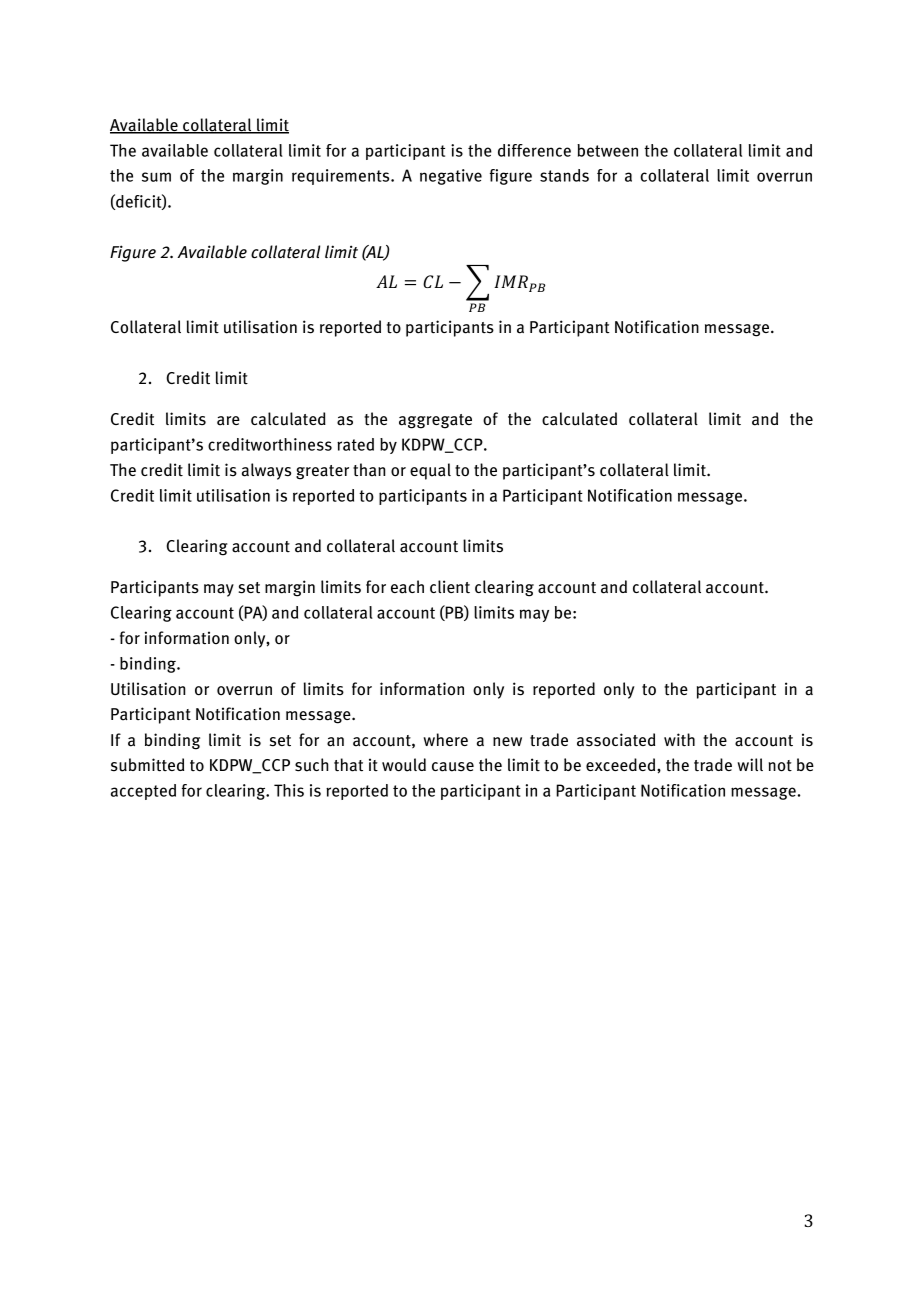  Describe the element at coordinates (430, 471) in the screenshot. I see `equal` at that location.
